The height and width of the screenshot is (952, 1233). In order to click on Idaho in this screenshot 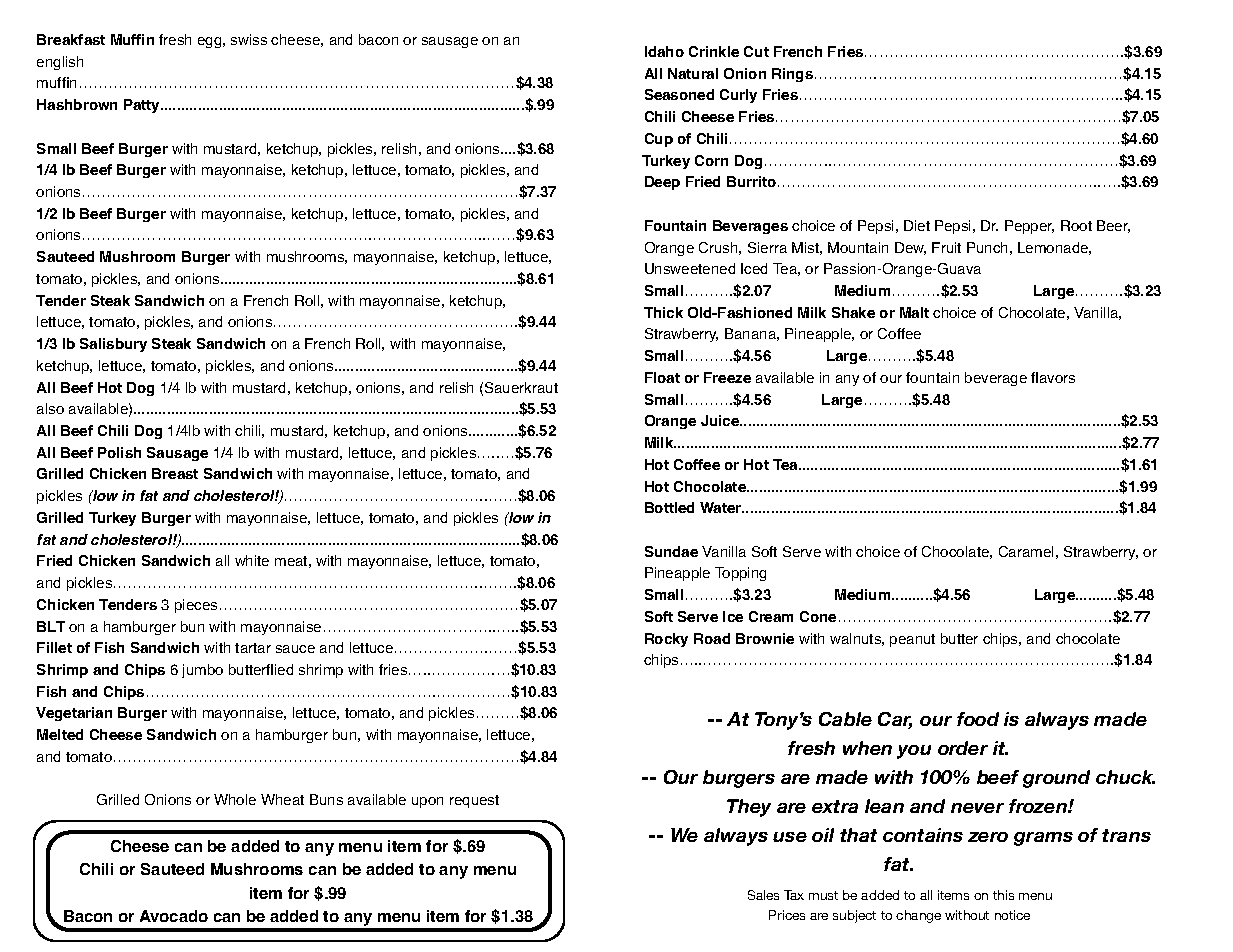, I will do `click(664, 51)`.
